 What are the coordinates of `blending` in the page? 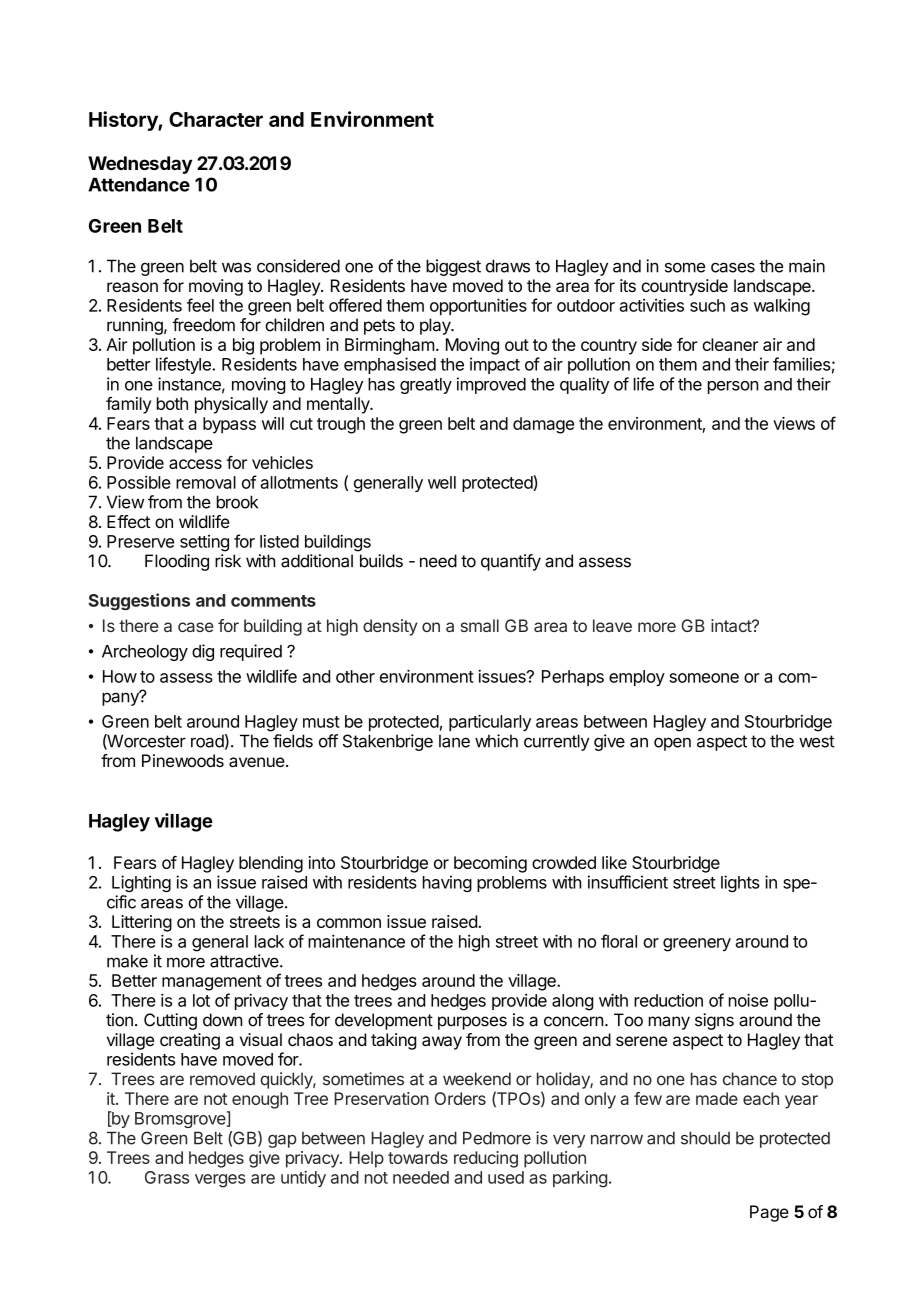 It's located at (271, 864).
